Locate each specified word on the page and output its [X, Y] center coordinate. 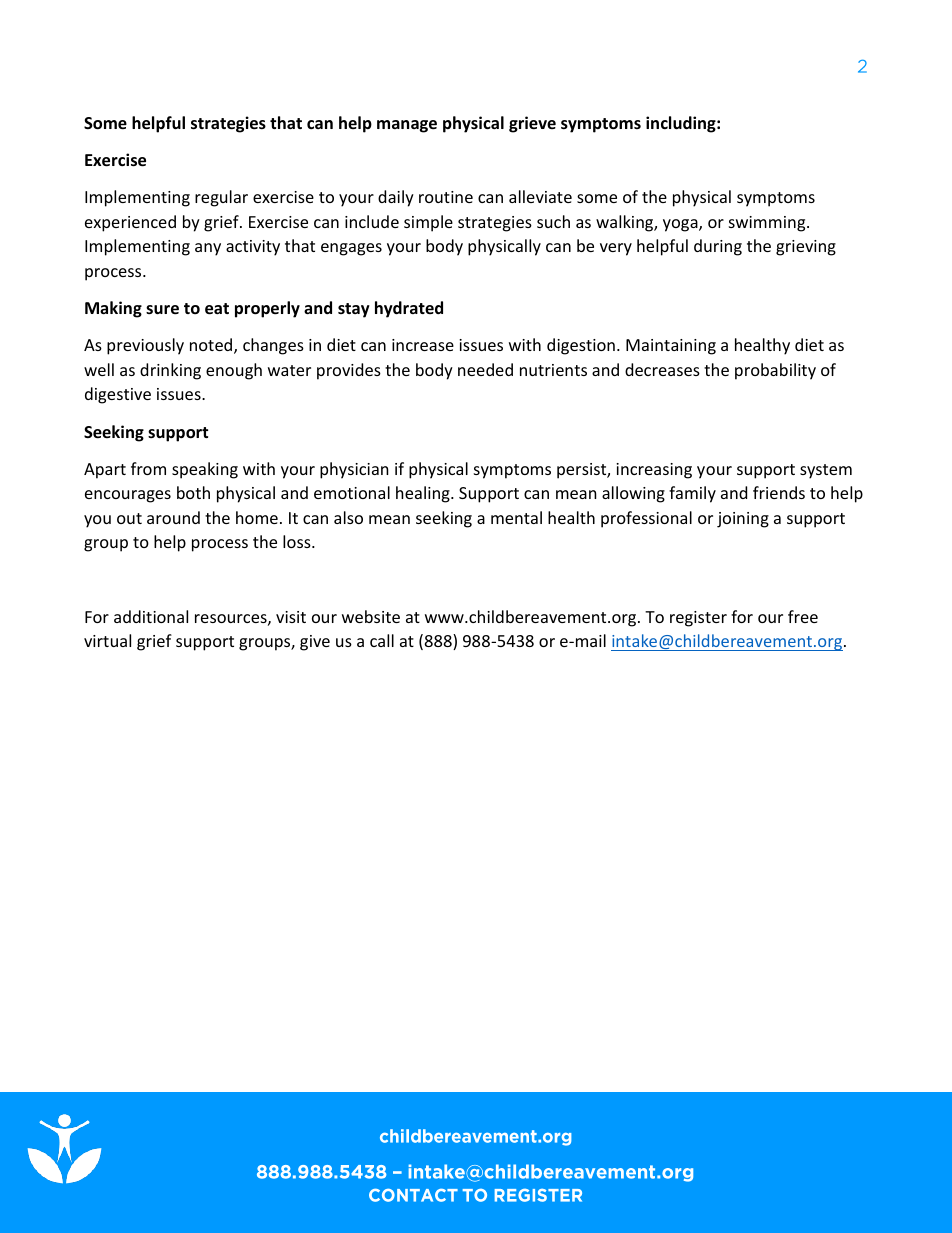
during [718, 247]
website [371, 616]
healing [424, 494]
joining [743, 520]
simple [428, 223]
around [173, 517]
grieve [532, 124]
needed [485, 369]
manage [407, 126]
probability [775, 371]
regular [221, 198]
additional [151, 616]
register [698, 619]
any [208, 249]
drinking [170, 371]
